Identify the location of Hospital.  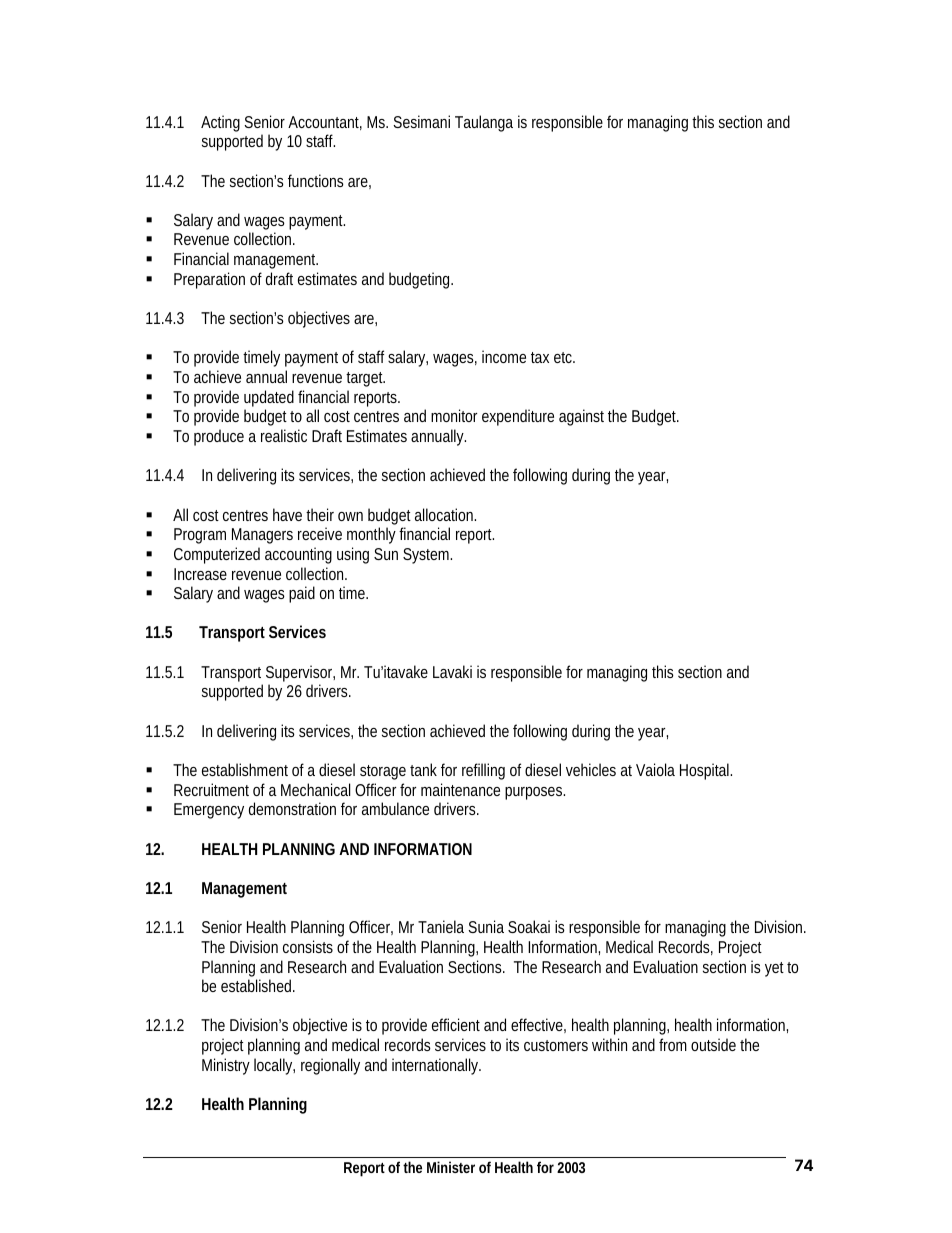
(706, 771).
